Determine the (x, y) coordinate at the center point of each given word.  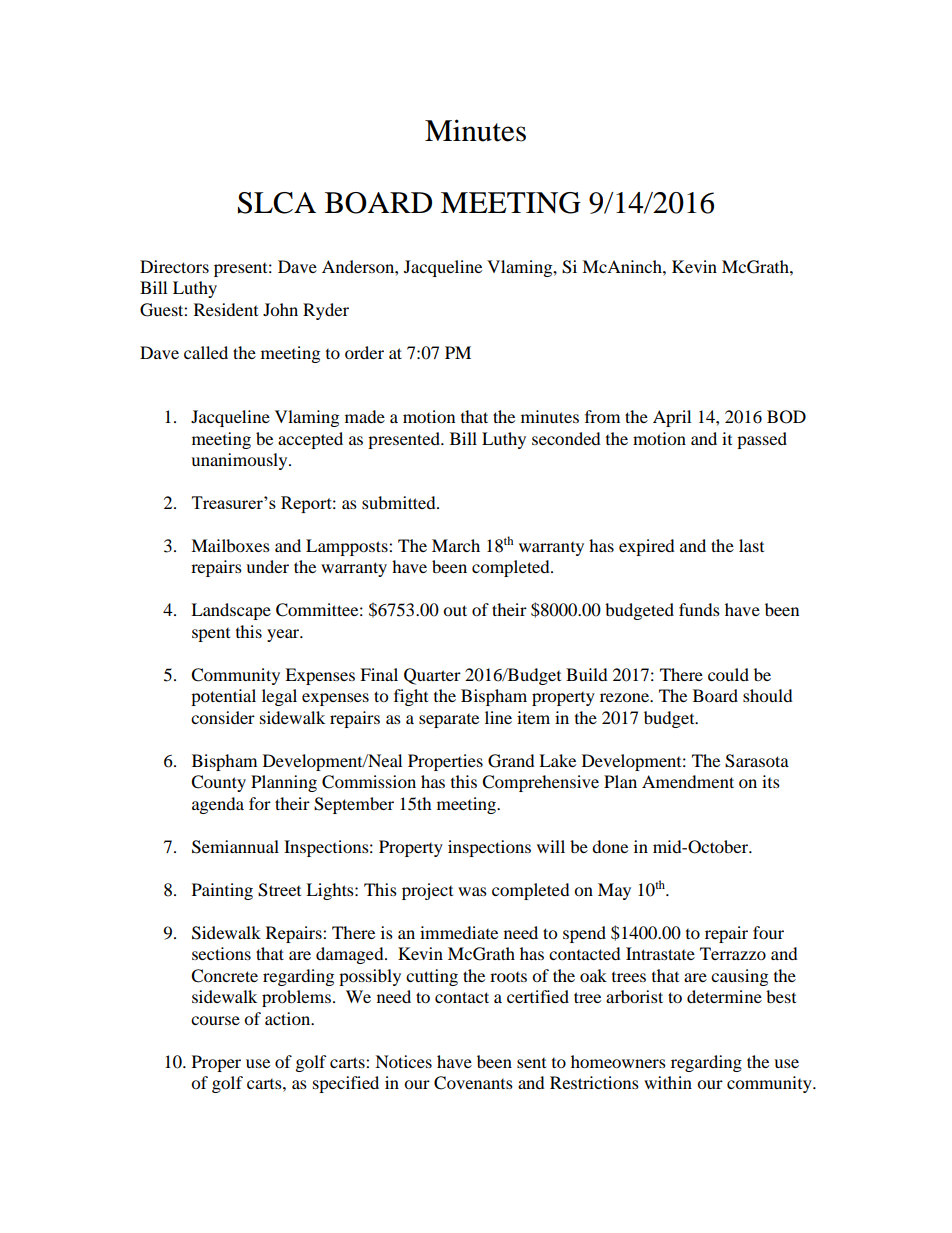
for (260, 803)
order (364, 352)
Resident (226, 309)
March (456, 545)
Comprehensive (540, 783)
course (215, 1020)
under (267, 566)
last (751, 545)
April (672, 418)
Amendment (688, 781)
